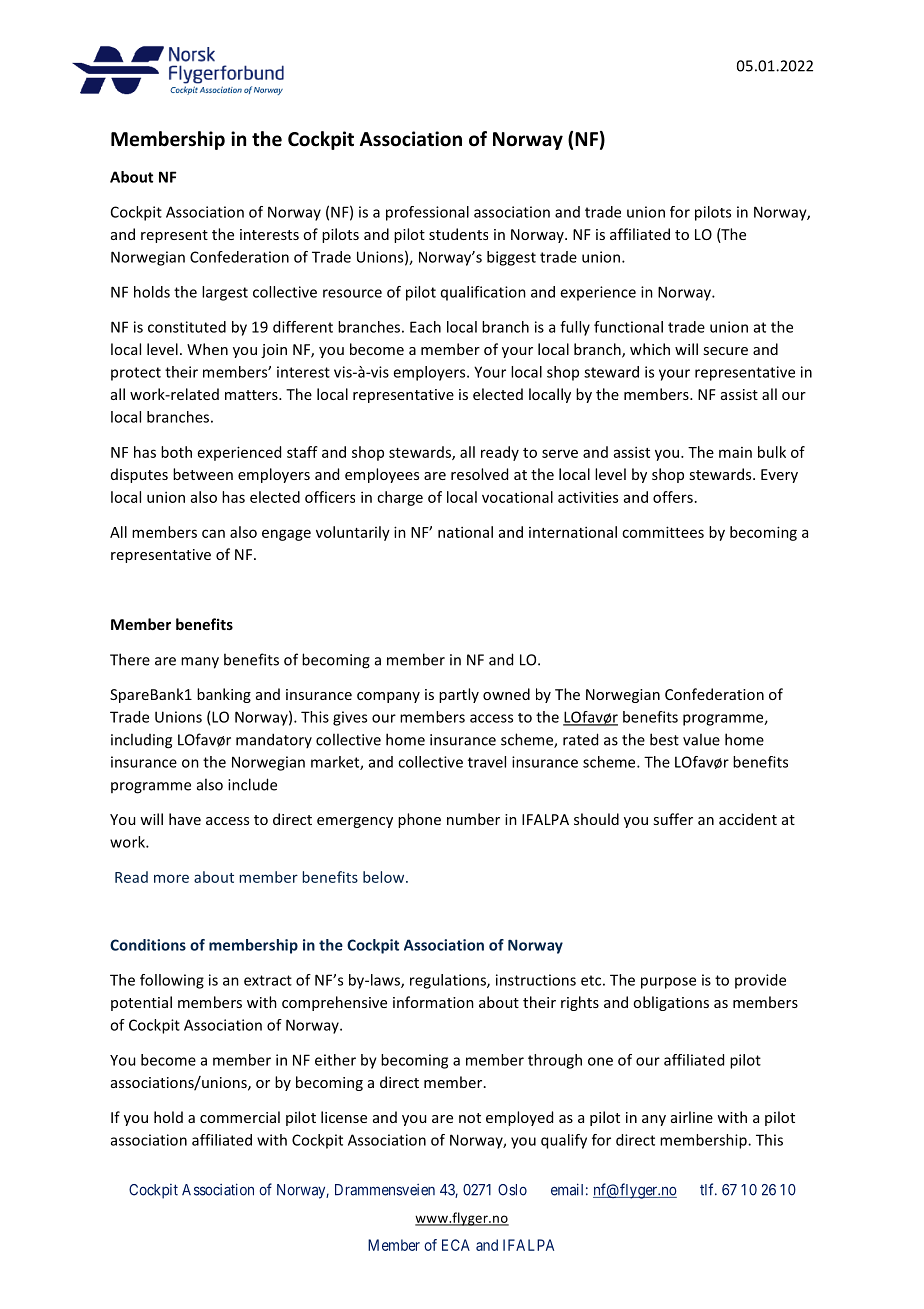 The width and height of the screenshot is (924, 1309). I want to click on partly, so click(459, 695).
